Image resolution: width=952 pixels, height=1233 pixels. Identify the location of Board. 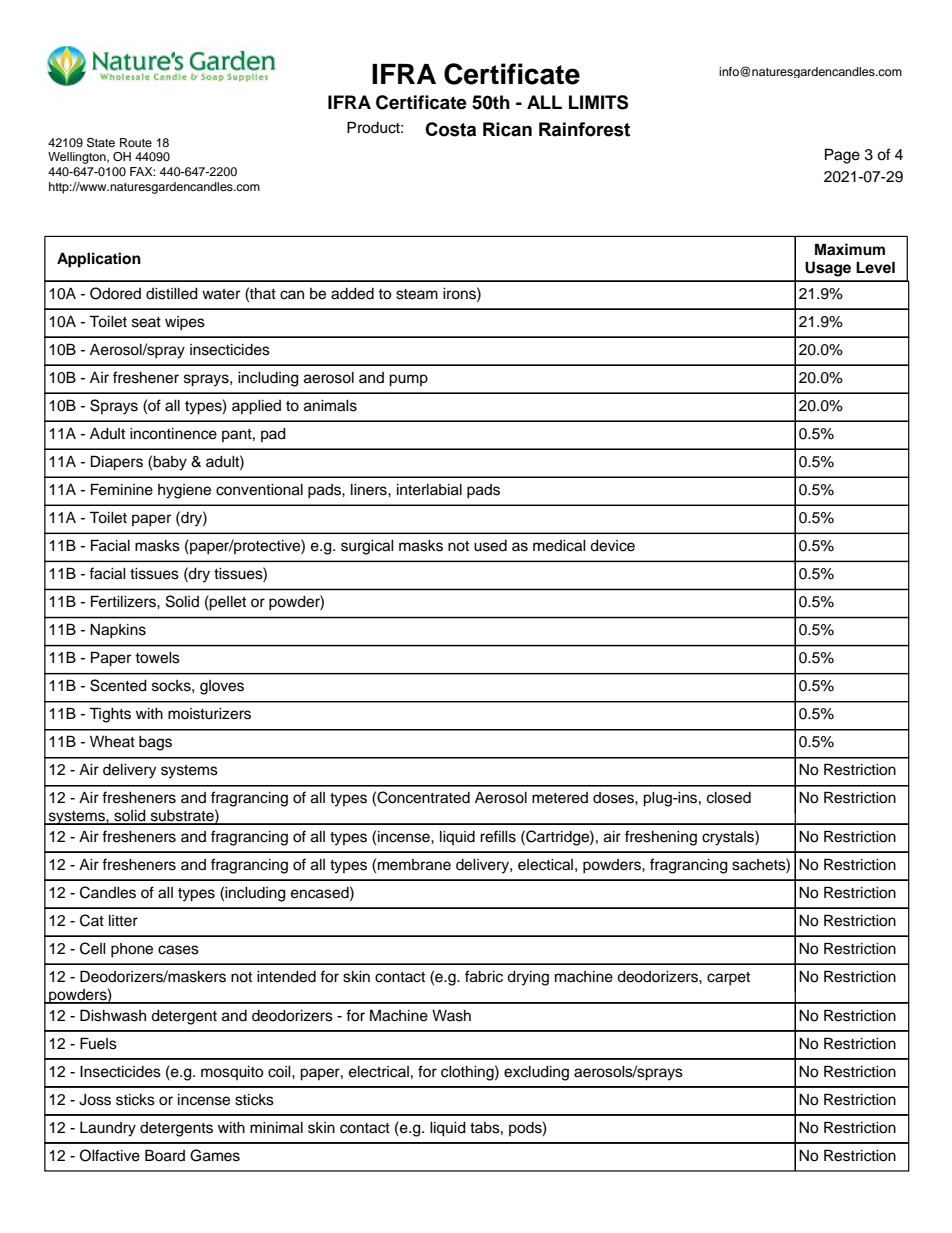
(165, 1155).
